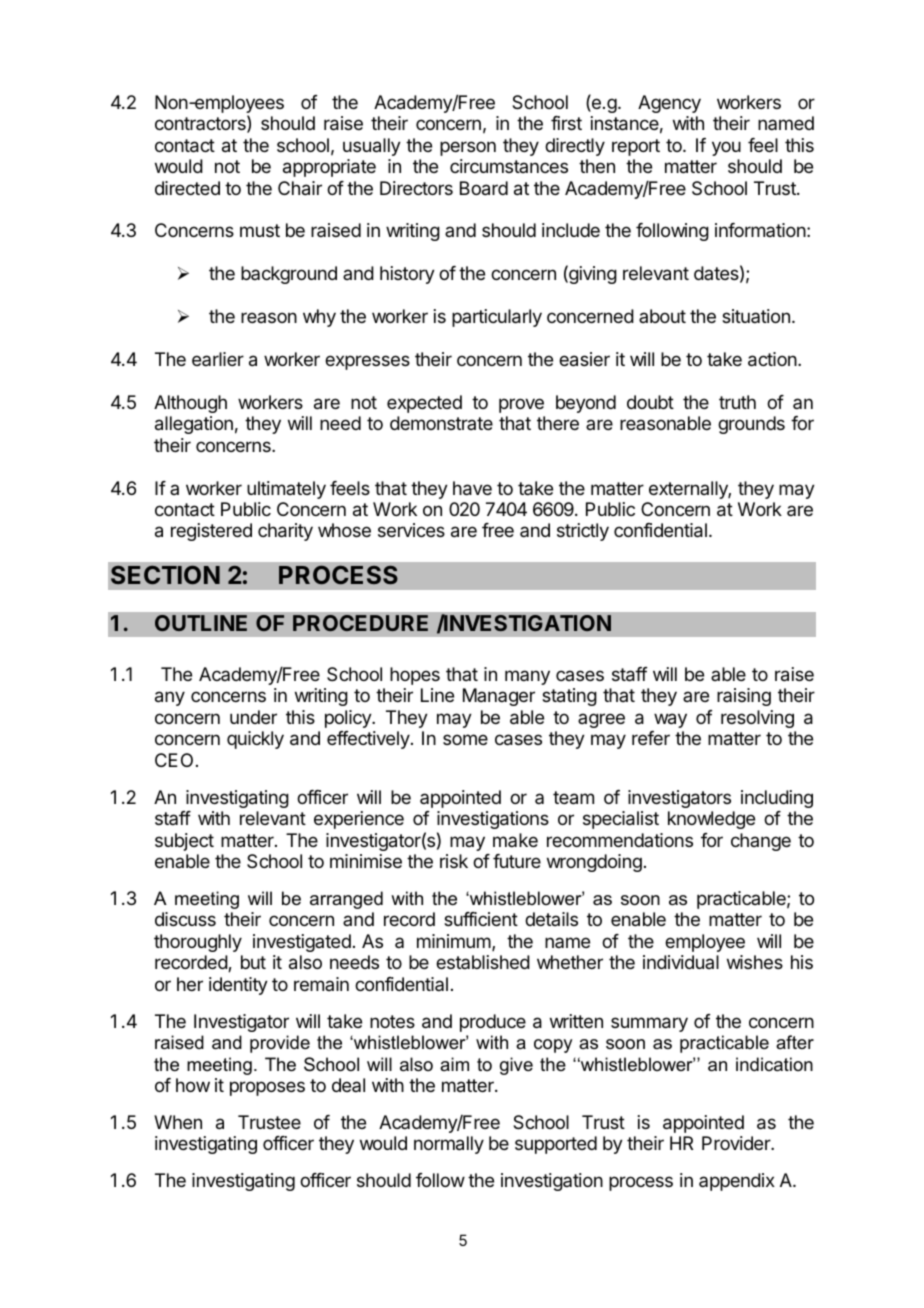  I want to click on person, so click(468, 148).
